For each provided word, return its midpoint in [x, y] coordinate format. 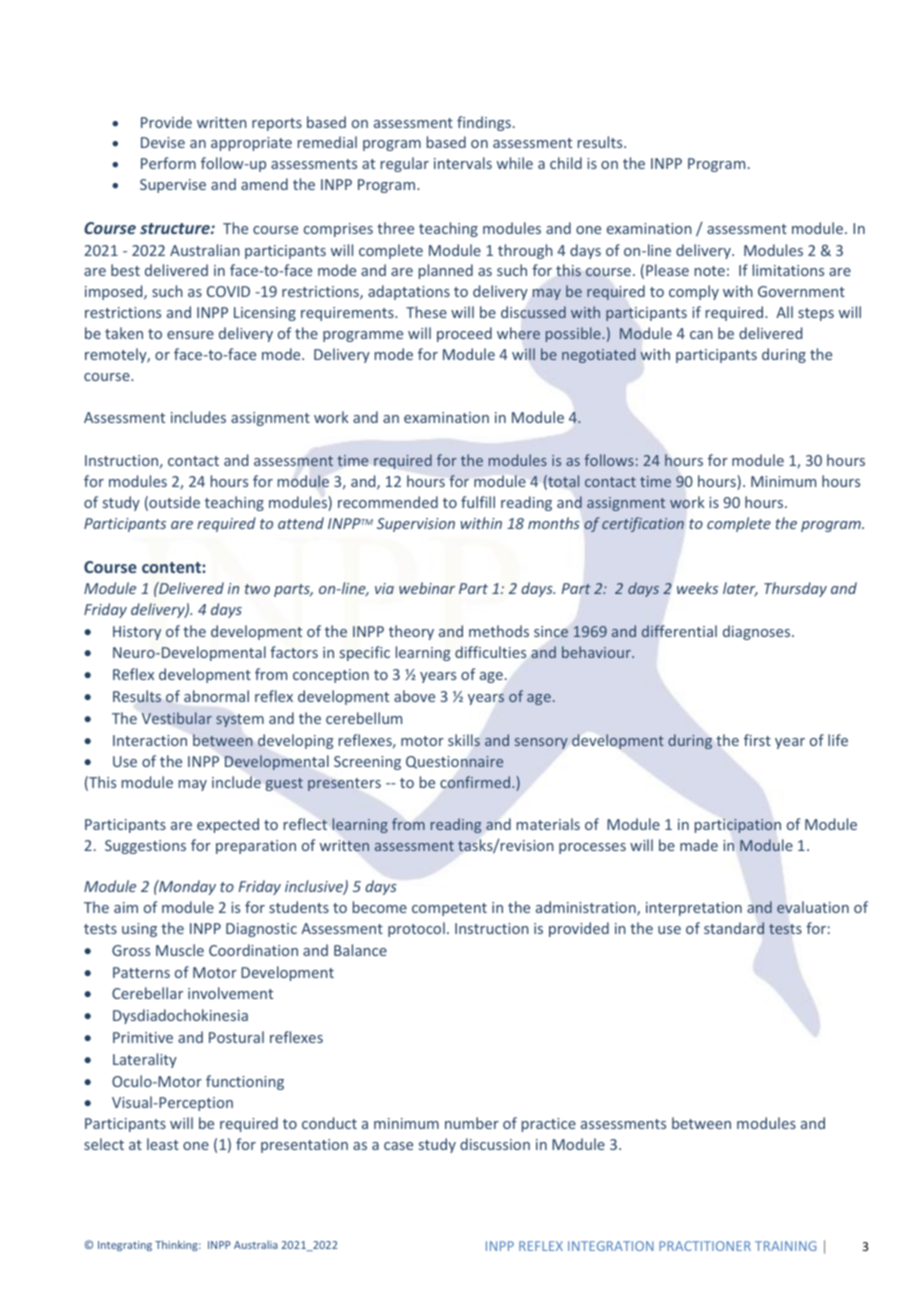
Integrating [125, 1246]
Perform [168, 163]
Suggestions [145, 847]
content [172, 567]
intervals [463, 163]
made [699, 845]
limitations [788, 270]
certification [643, 524]
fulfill [478, 502]
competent [449, 909]
